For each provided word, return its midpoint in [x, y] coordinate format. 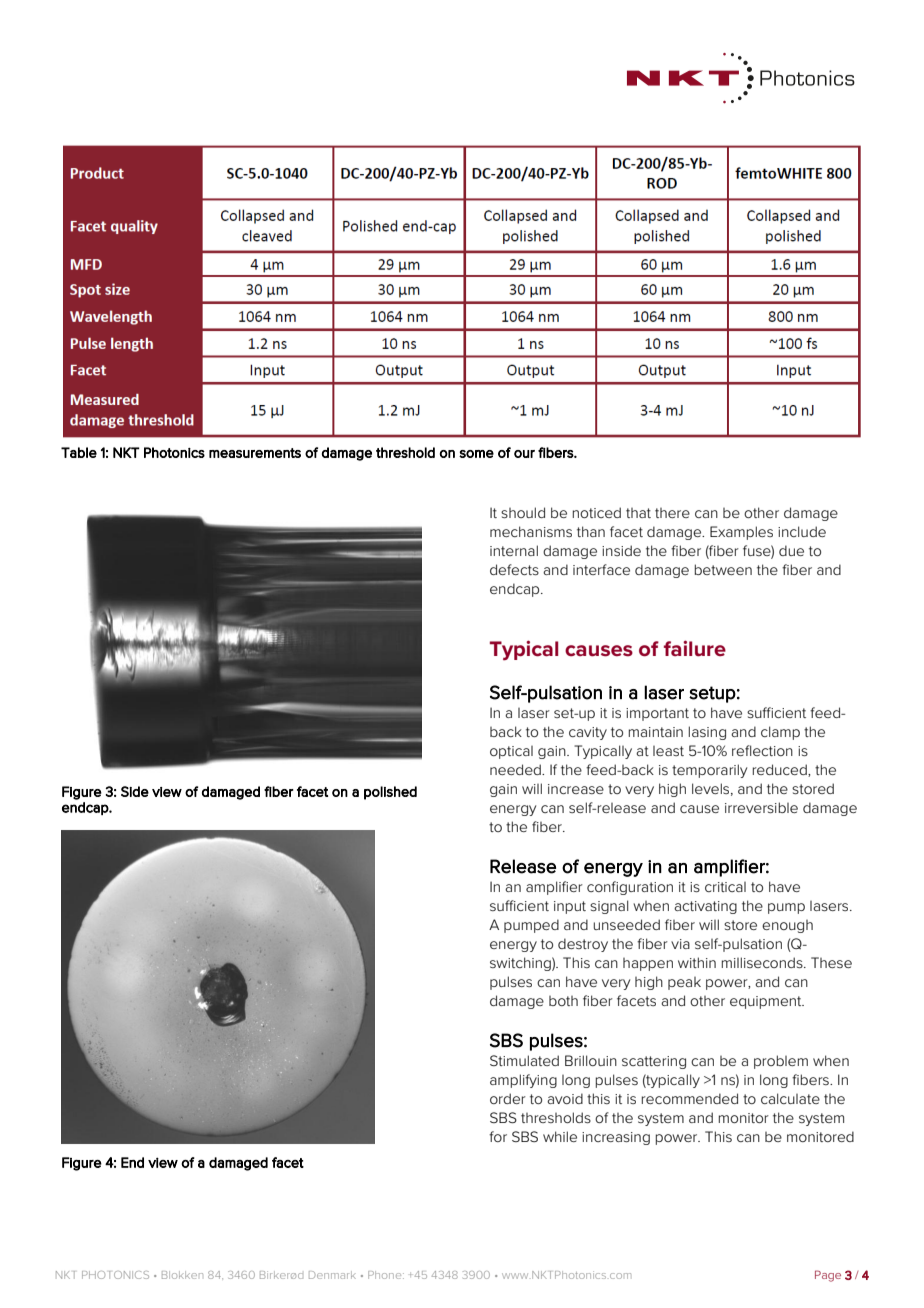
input [570, 907]
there [672, 513]
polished [390, 793]
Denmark [332, 1275]
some [476, 454]
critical [725, 887]
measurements [255, 453]
